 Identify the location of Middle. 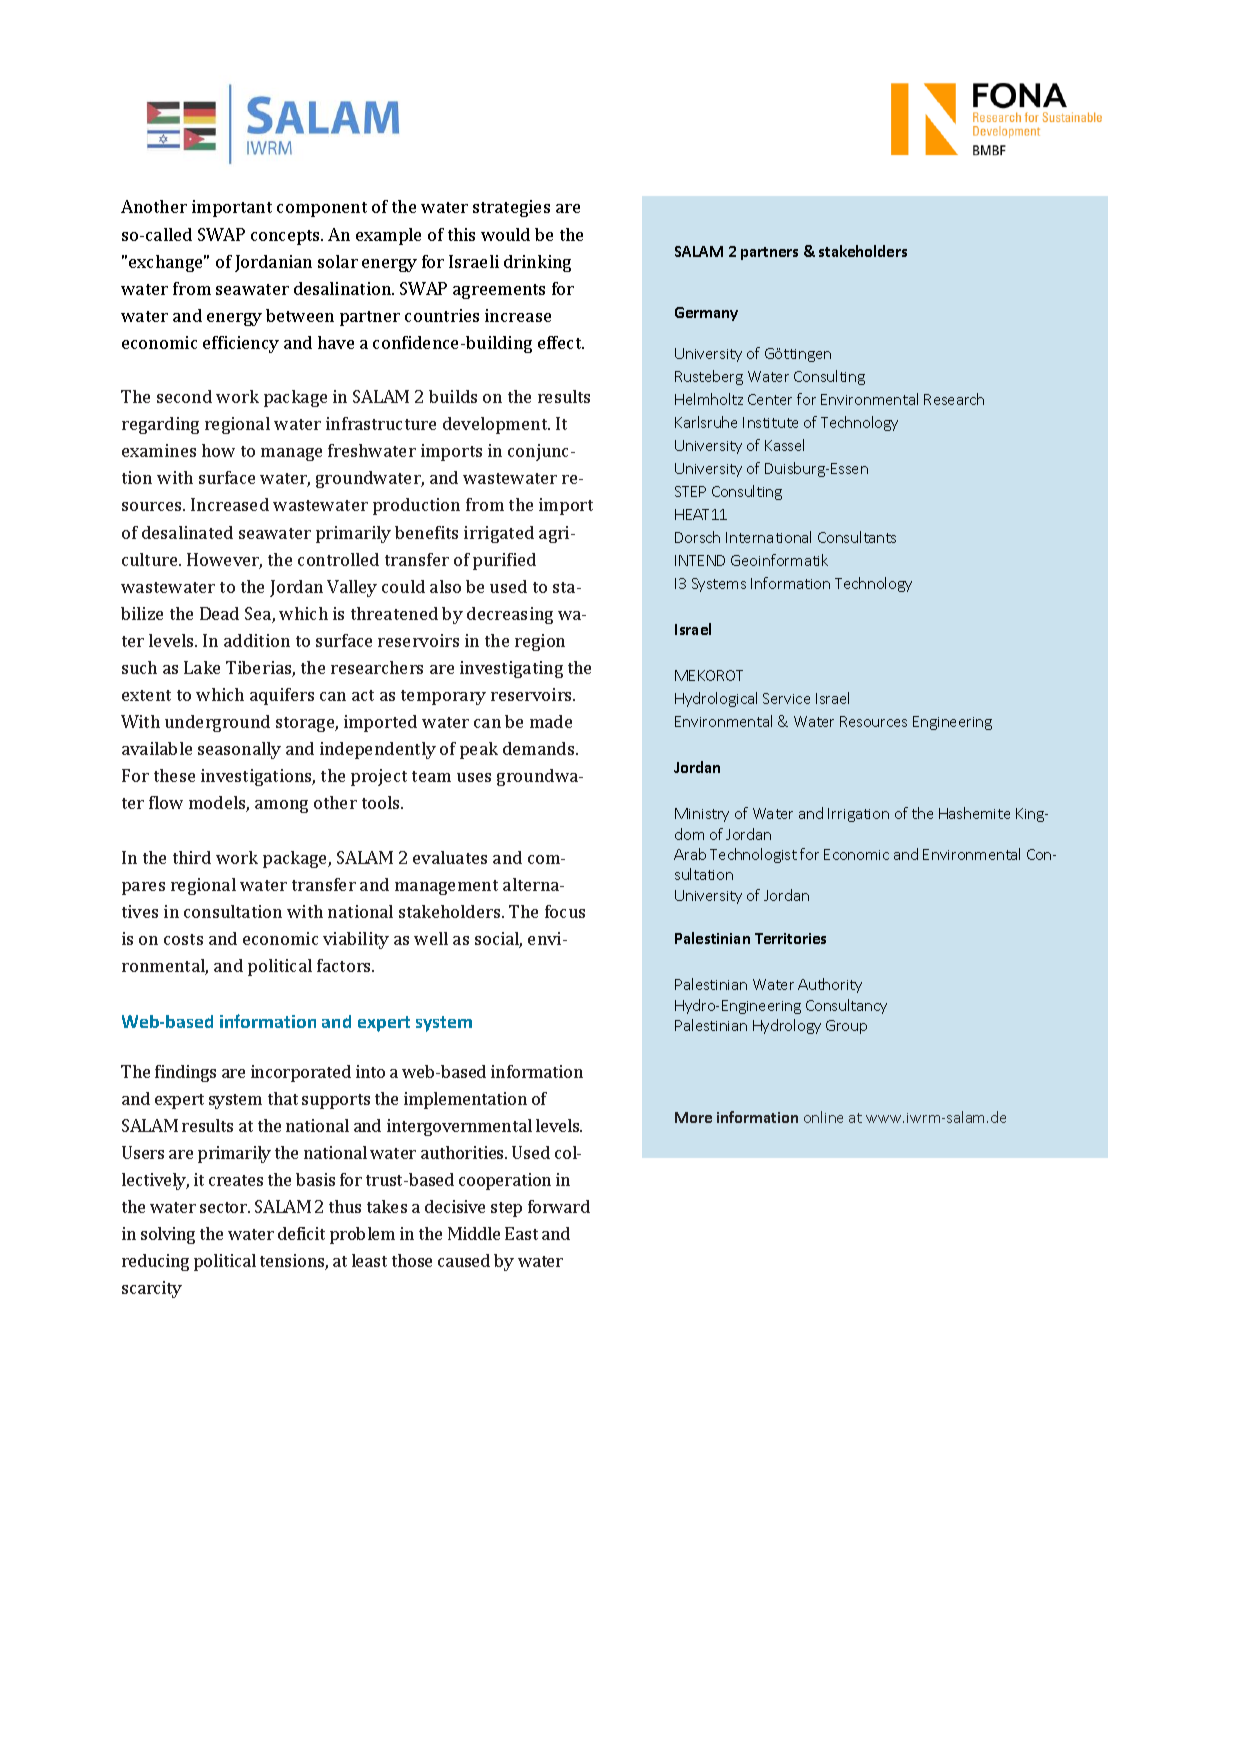
(474, 1233).
